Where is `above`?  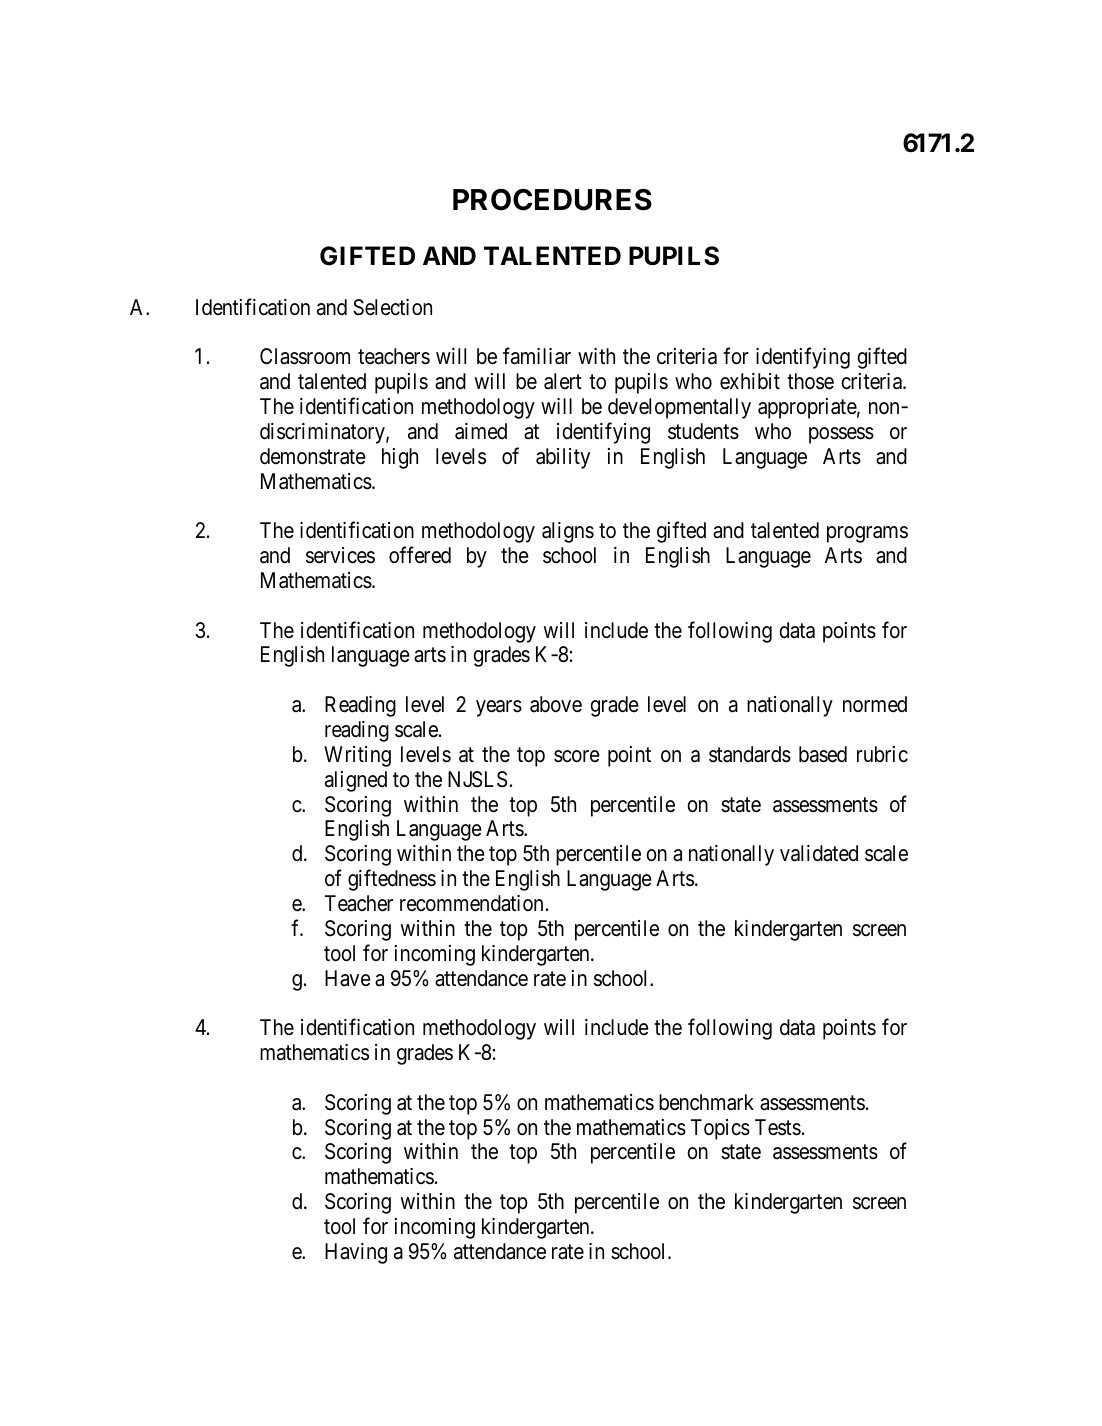 above is located at coordinates (556, 704).
